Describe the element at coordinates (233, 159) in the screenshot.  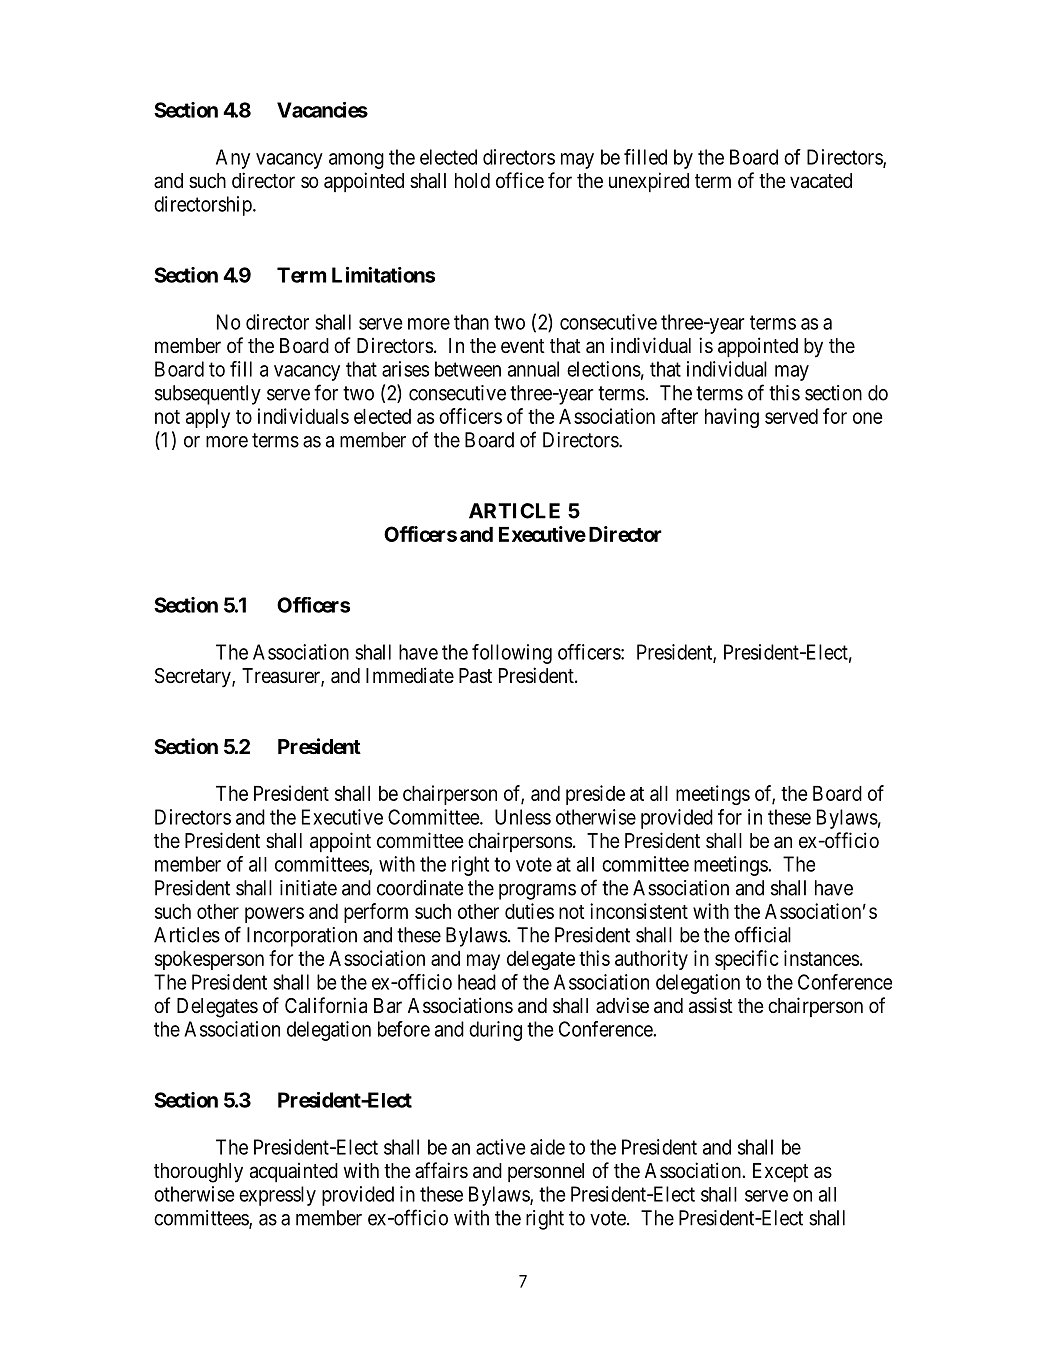
I see `Any` at that location.
